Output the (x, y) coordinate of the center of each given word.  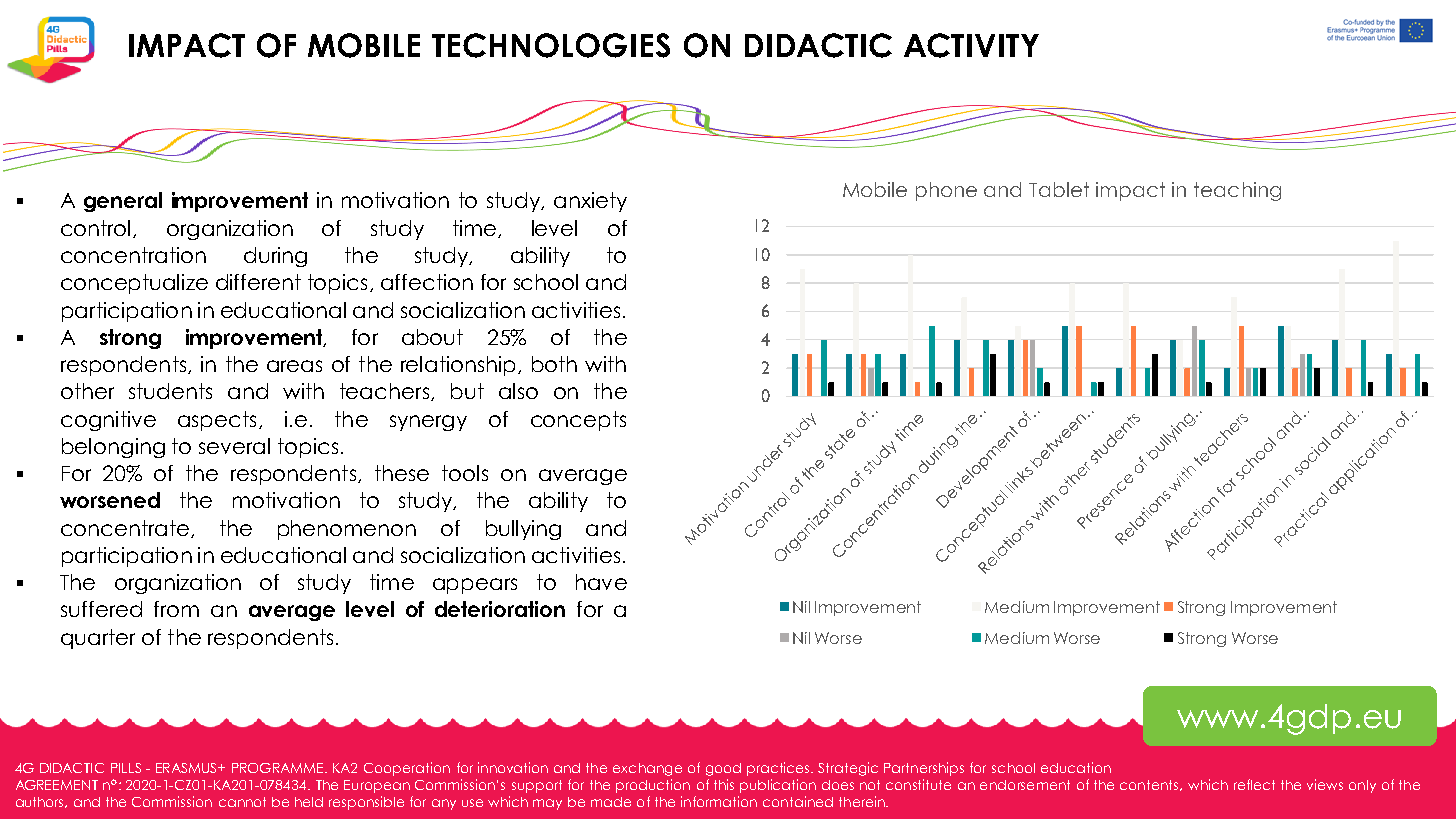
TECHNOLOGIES (551, 45)
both (554, 364)
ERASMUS (187, 768)
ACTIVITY (971, 45)
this (724, 784)
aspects (217, 421)
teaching (1237, 191)
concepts (578, 421)
